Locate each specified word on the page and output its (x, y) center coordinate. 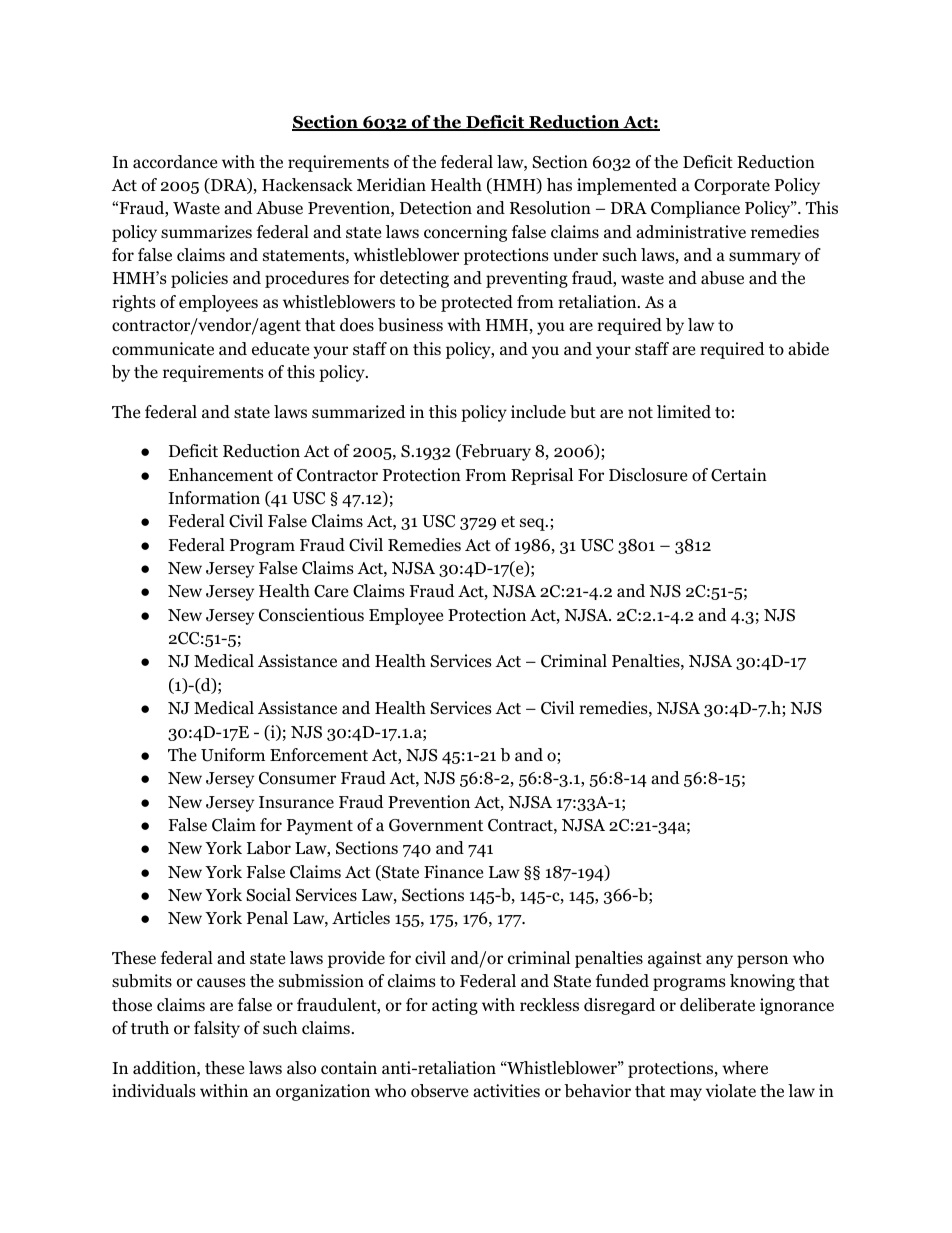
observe (439, 1091)
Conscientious (311, 615)
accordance (175, 162)
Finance (453, 871)
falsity (217, 1029)
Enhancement (221, 475)
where (745, 1068)
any (719, 961)
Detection (436, 208)
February (495, 452)
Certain (739, 475)
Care (331, 591)
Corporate (732, 187)
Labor (269, 848)
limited (684, 412)
